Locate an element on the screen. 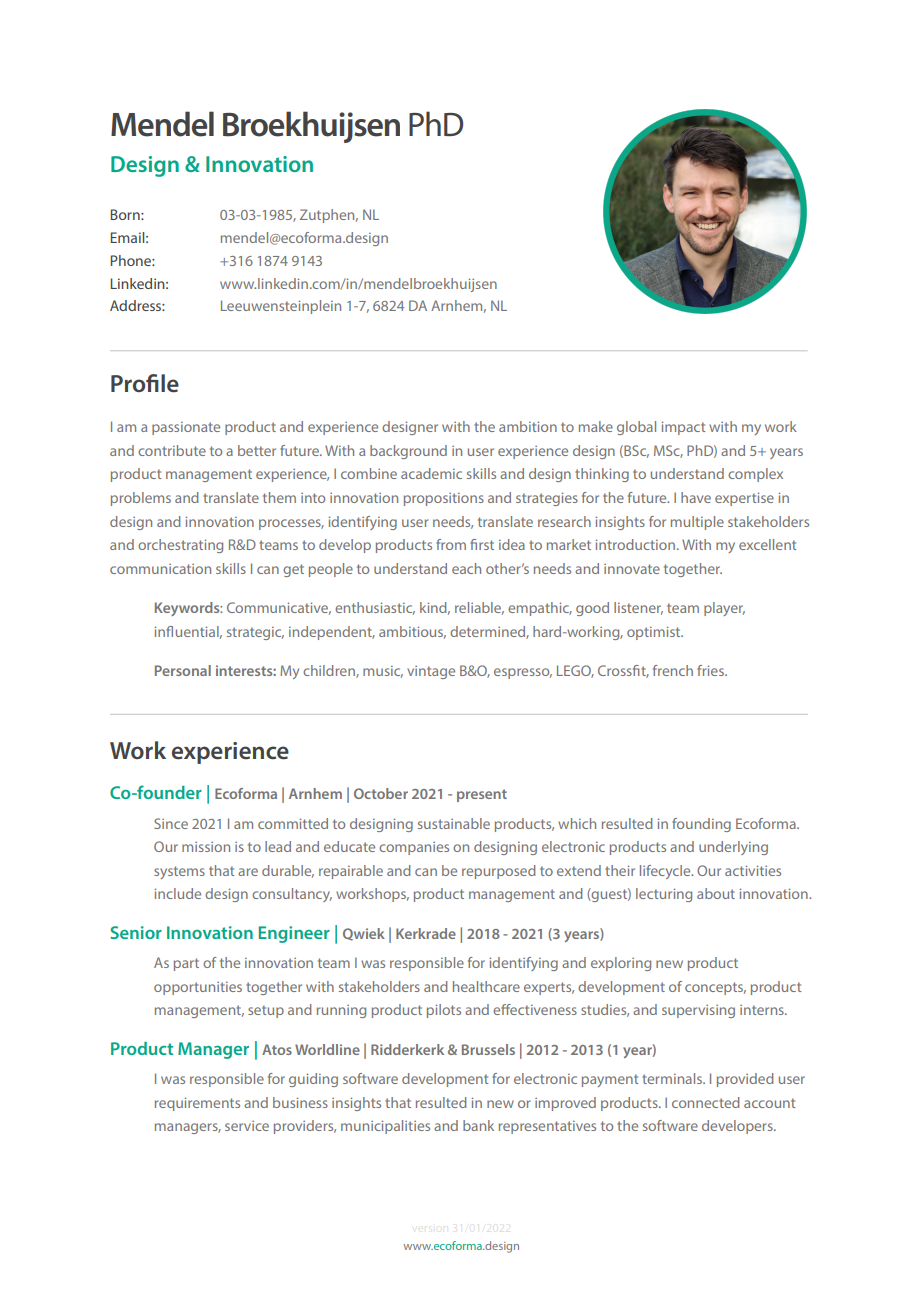 The width and height of the screenshot is (924, 1308). about is located at coordinates (716, 893).
